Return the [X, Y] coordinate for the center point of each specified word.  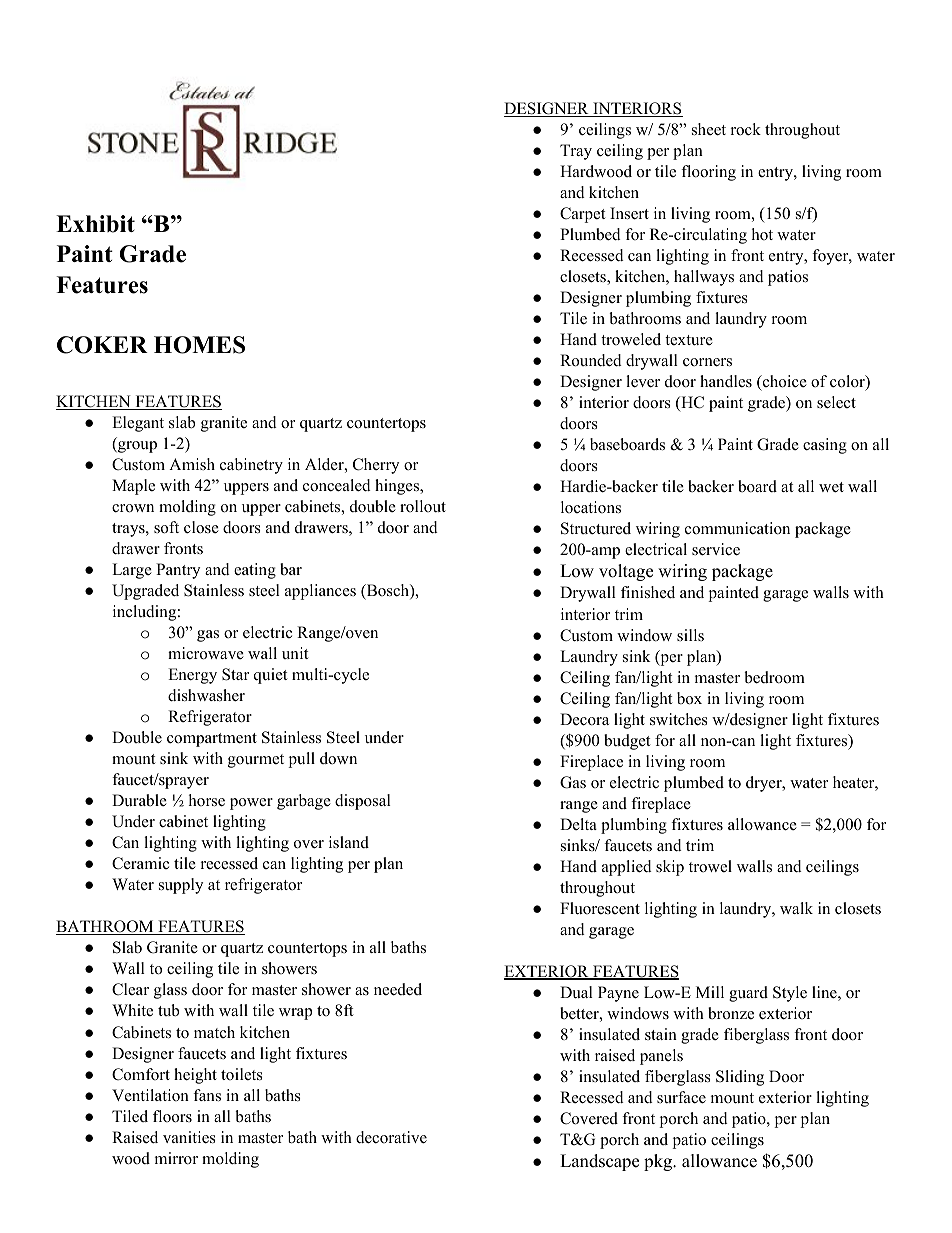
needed [398, 989]
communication [737, 528]
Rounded [591, 360]
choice [783, 382]
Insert [629, 213]
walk [796, 908]
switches [679, 719]
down [338, 758]
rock [746, 129]
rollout [423, 506]
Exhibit [95, 224]
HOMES [199, 345]
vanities [189, 1137]
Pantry [178, 571]
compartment [212, 740]
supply [181, 886]
